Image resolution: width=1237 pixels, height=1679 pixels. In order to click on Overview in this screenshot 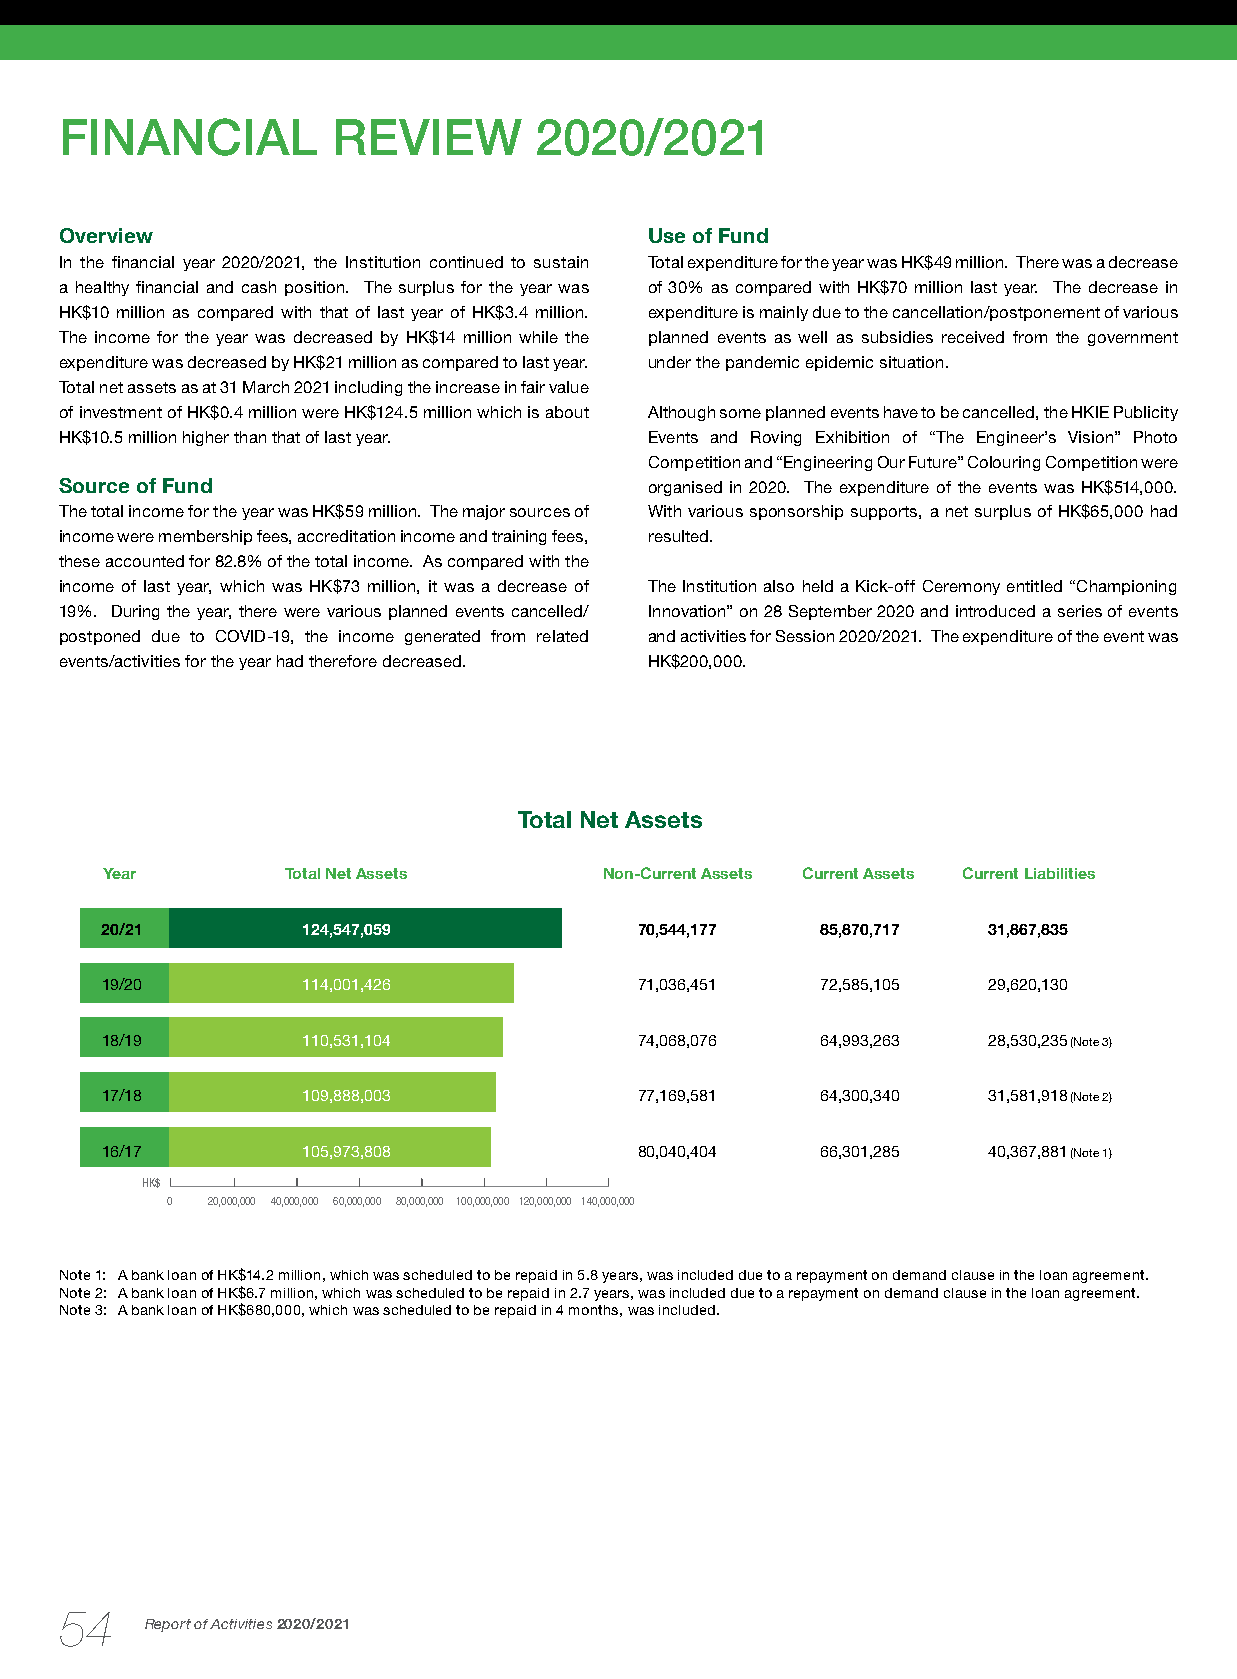, I will do `click(106, 235)`.
